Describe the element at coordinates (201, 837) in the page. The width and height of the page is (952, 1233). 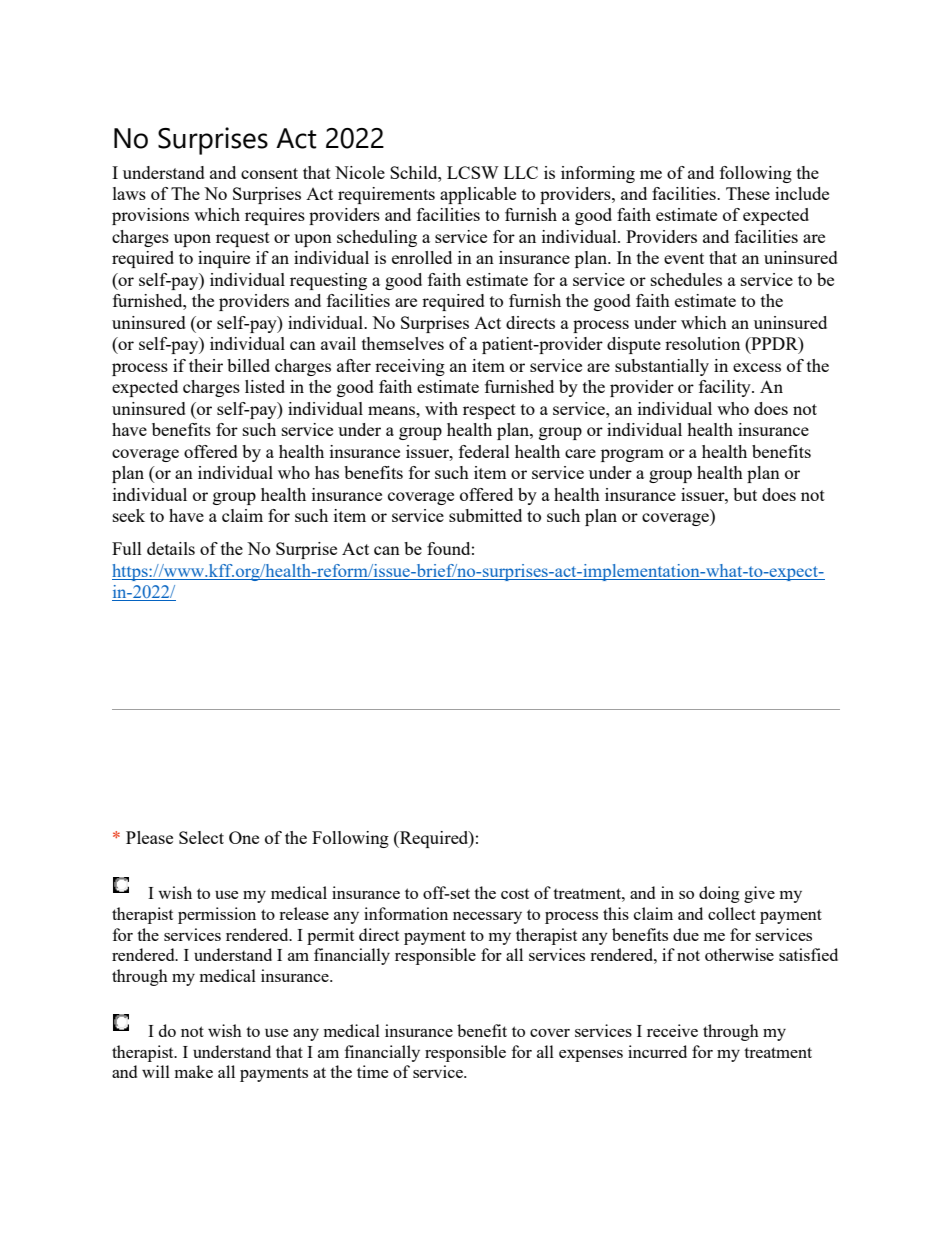
I see `Select` at that location.
